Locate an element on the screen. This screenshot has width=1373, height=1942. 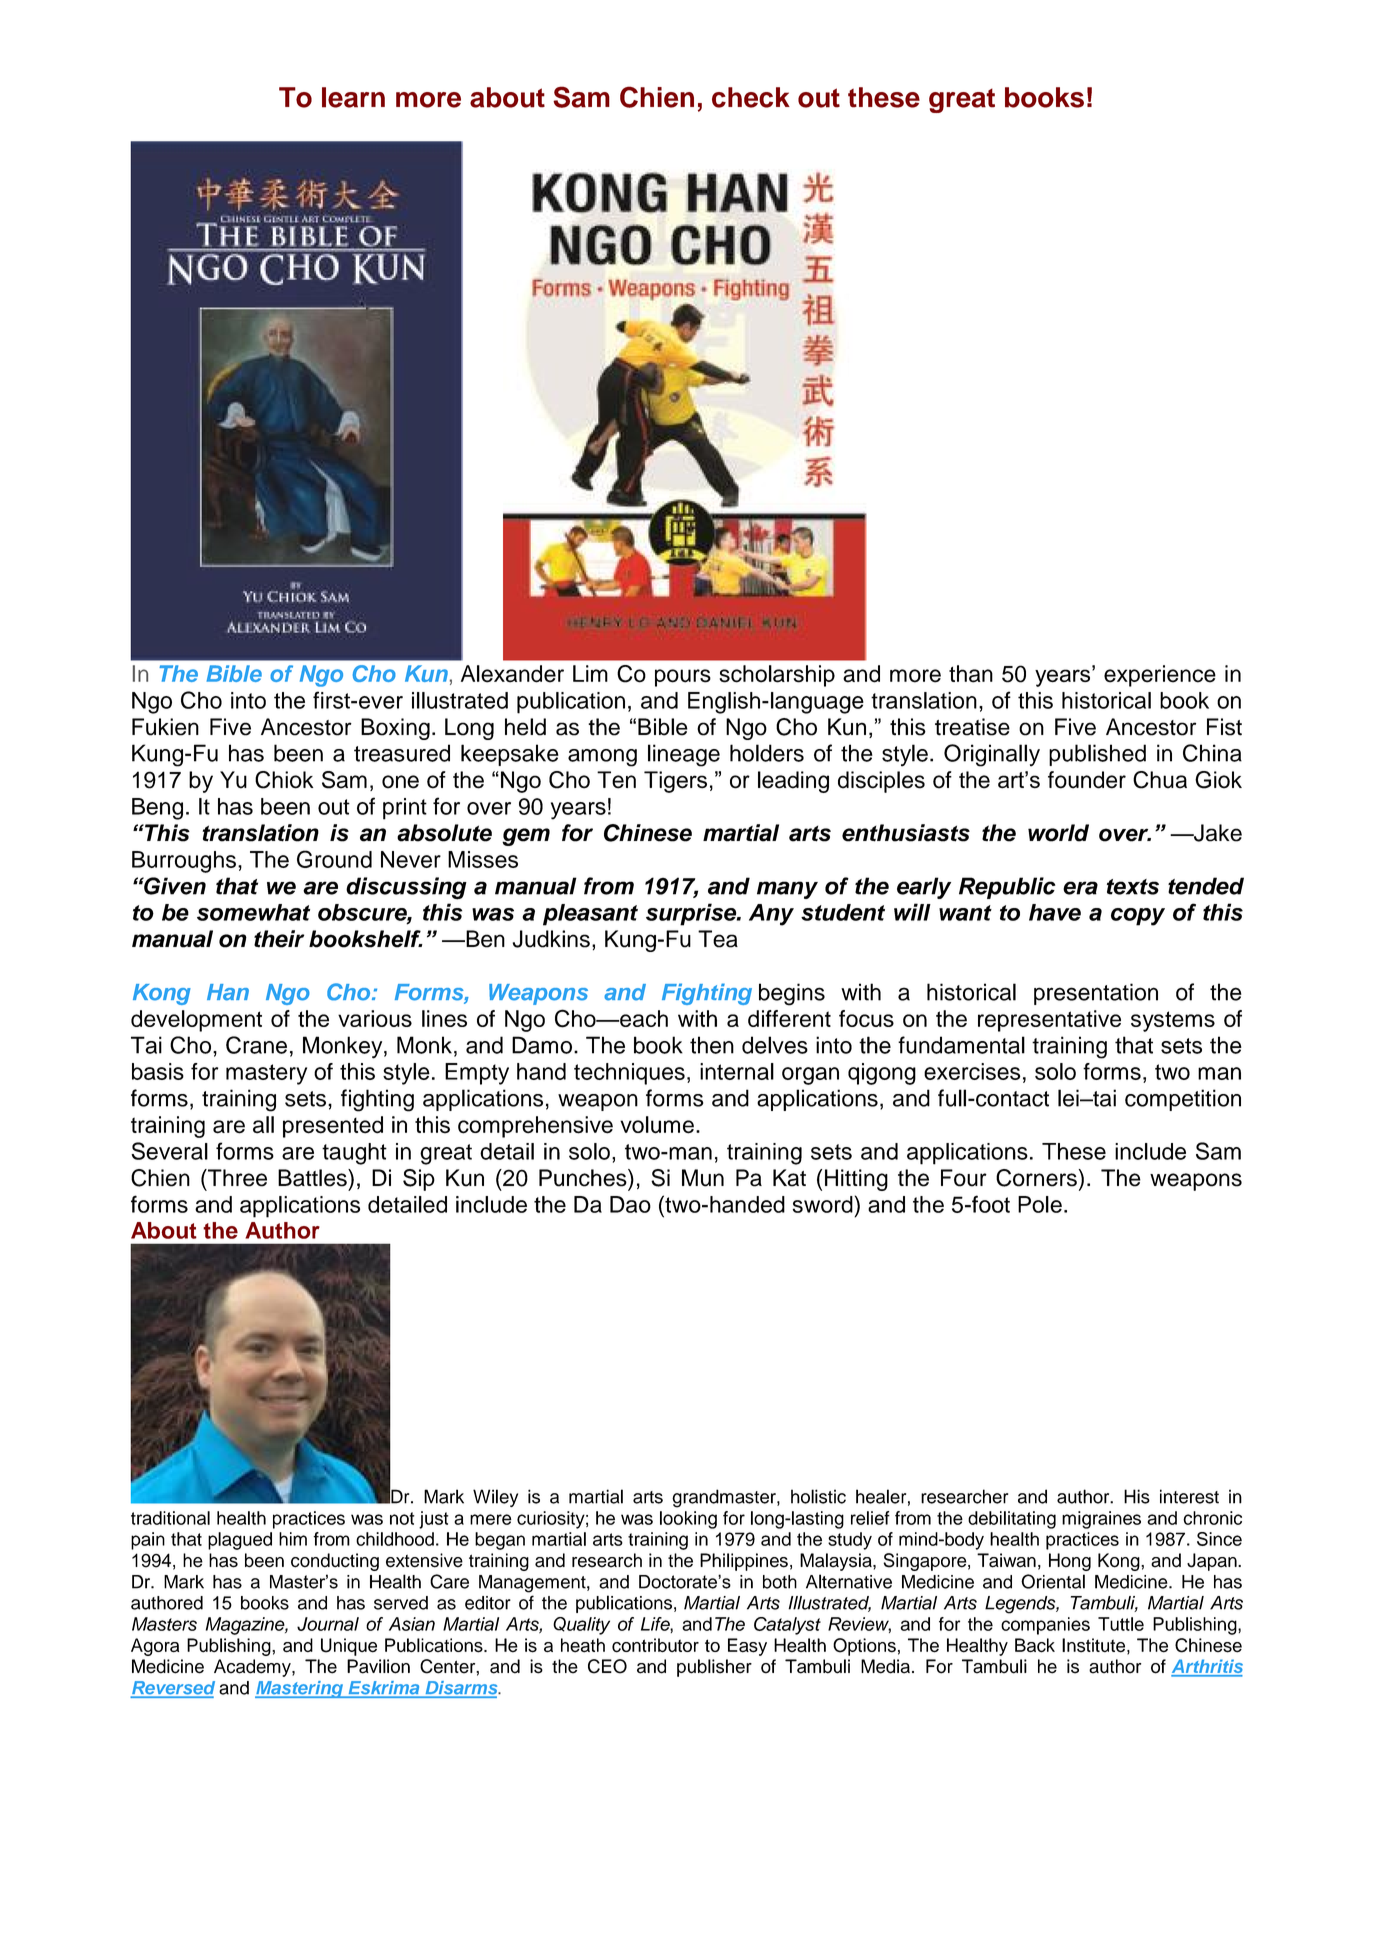
somewhat is located at coordinates (253, 912).
